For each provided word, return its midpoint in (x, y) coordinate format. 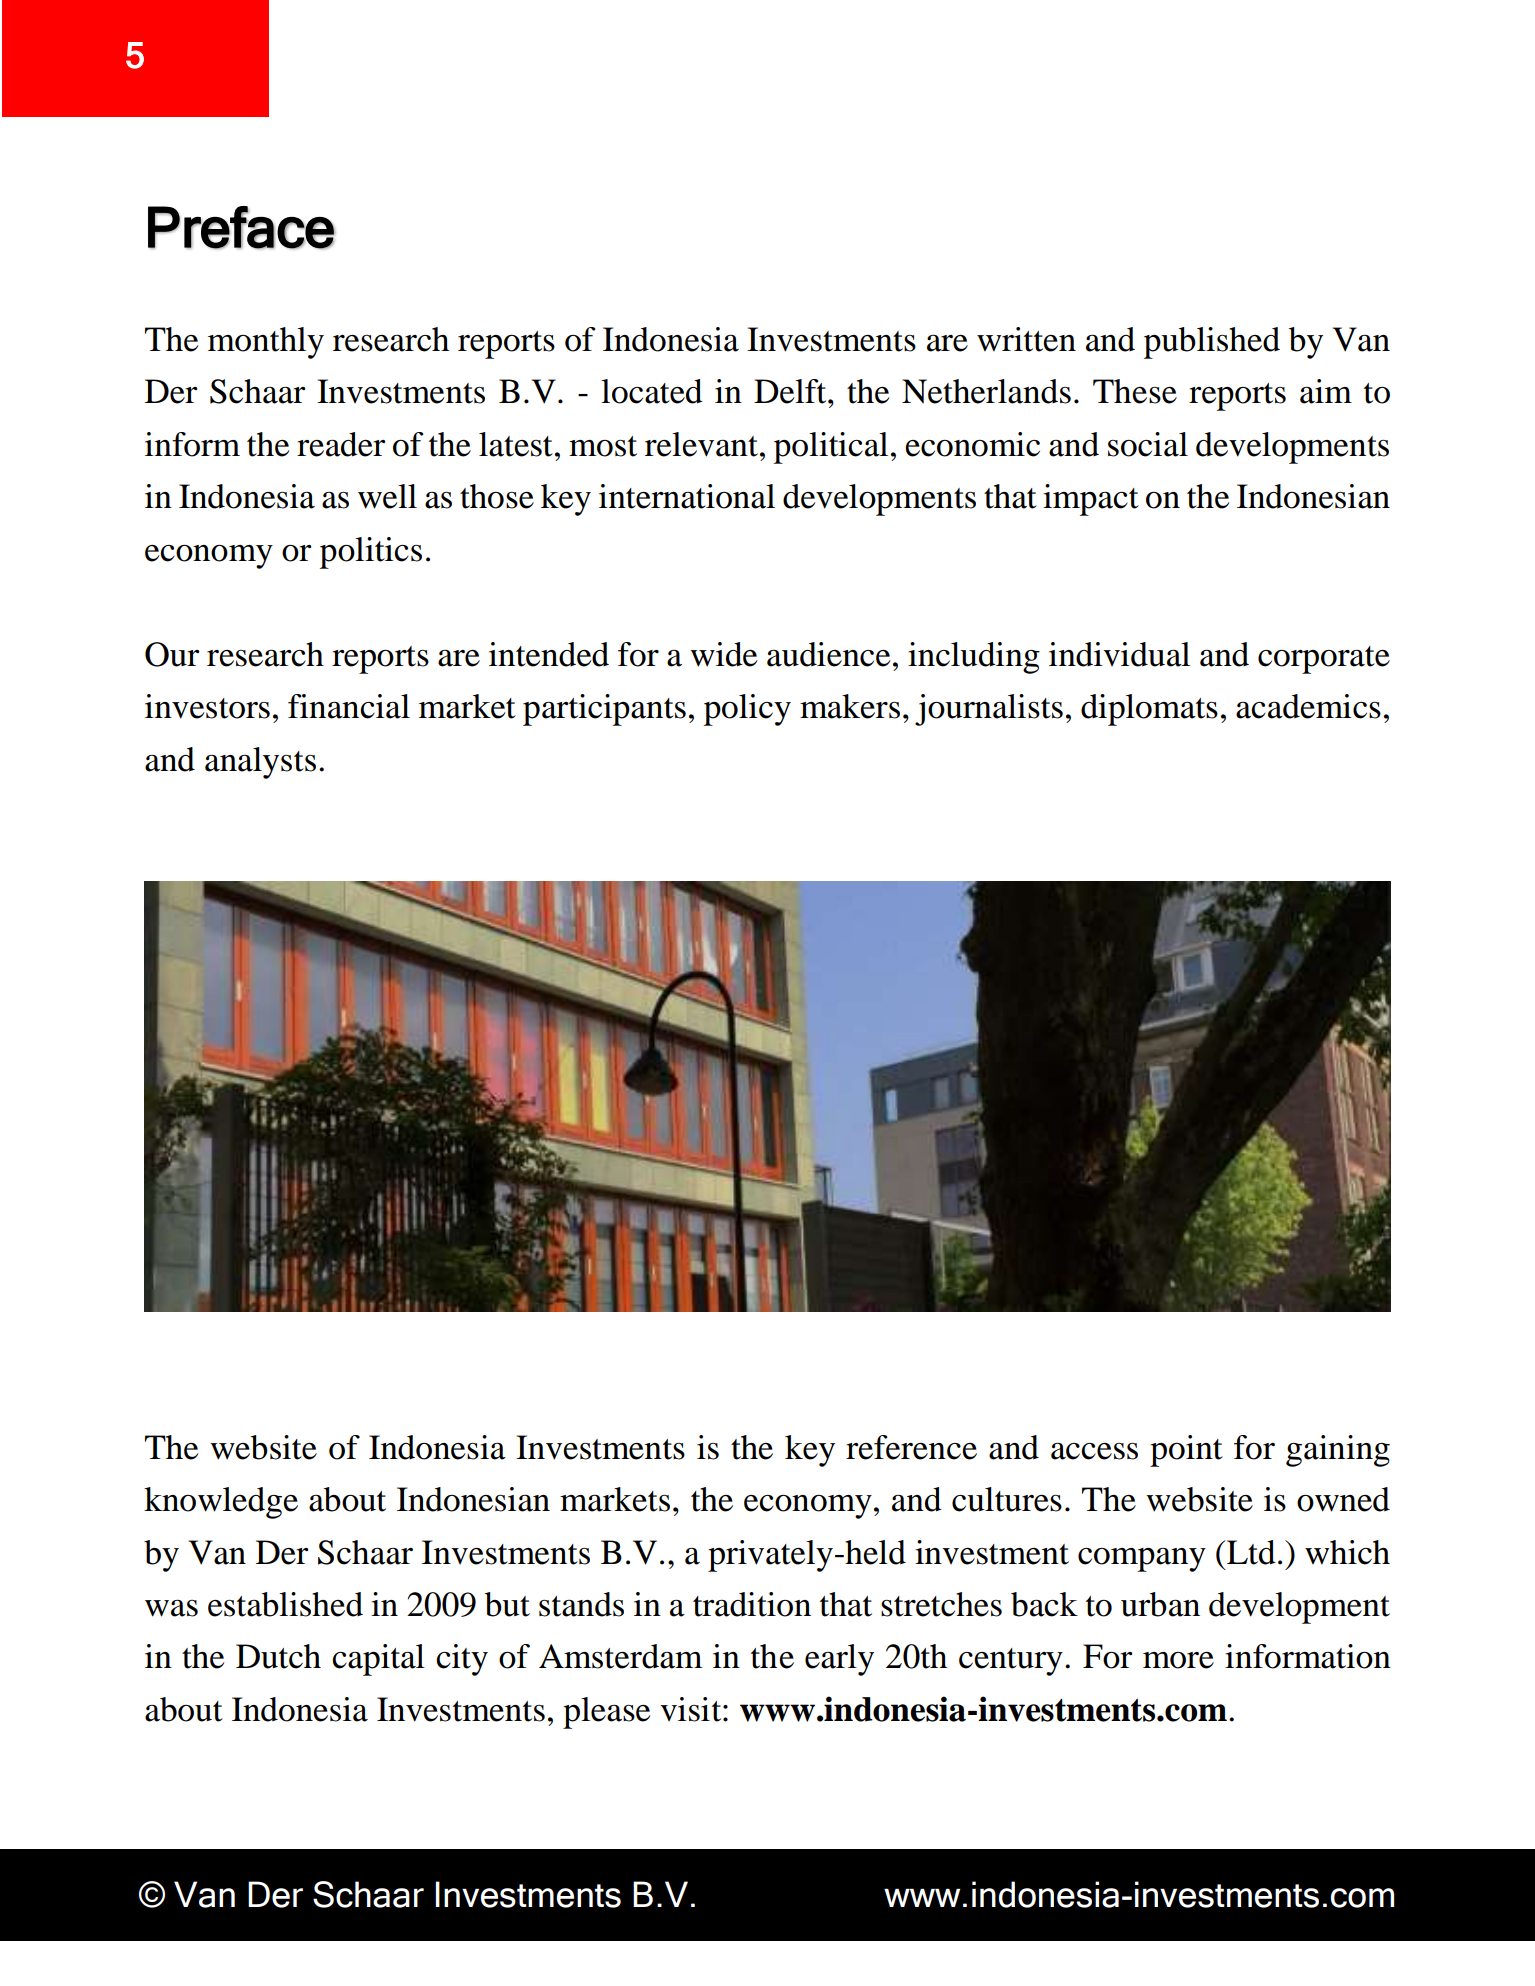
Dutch (278, 1656)
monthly (266, 343)
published (1212, 343)
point (1186, 1451)
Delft (791, 391)
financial (349, 706)
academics (1308, 706)
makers (850, 706)
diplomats (1149, 710)
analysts (260, 763)
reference (911, 1447)
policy (747, 710)
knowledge (221, 1503)
